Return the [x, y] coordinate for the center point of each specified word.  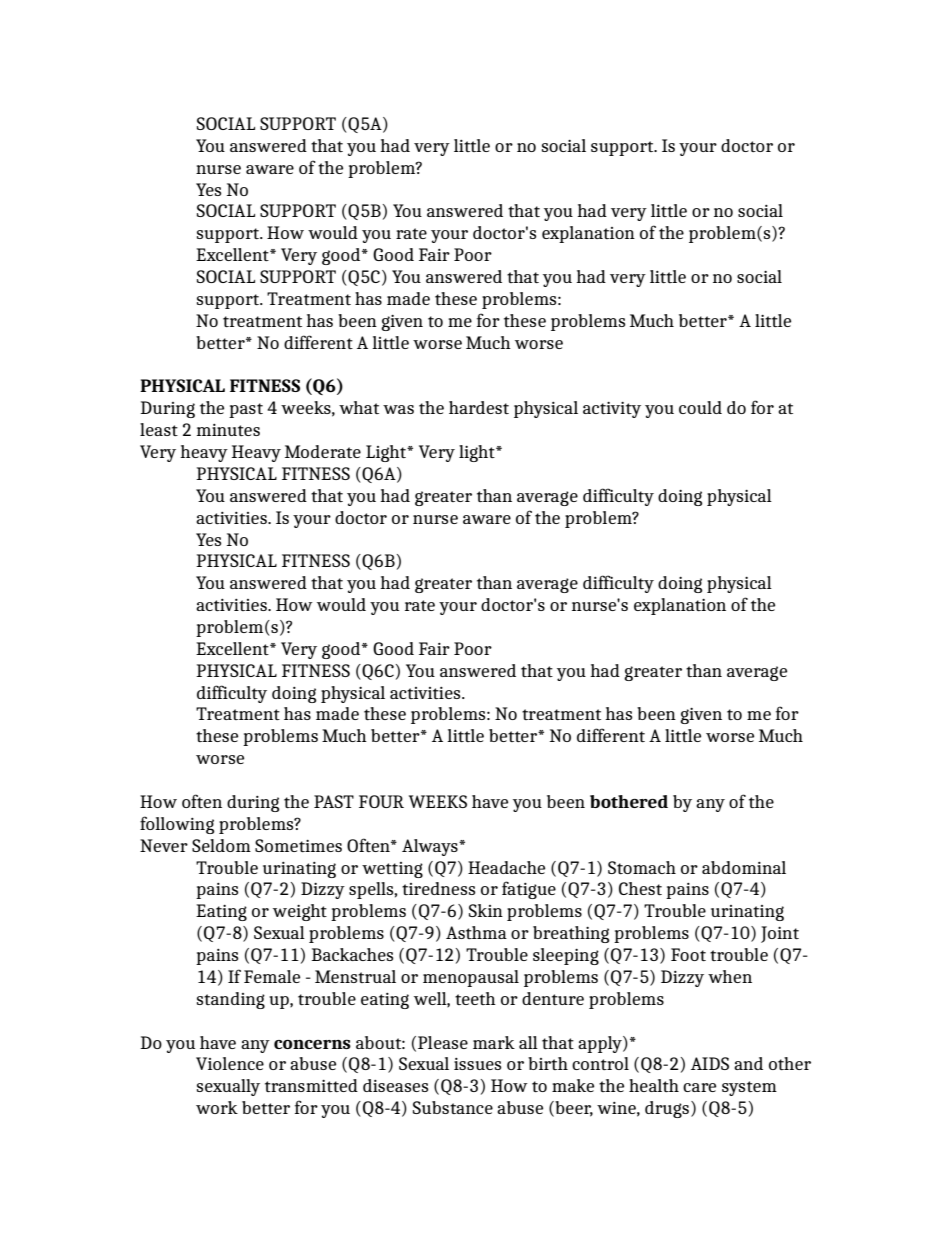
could [700, 407]
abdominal [744, 867]
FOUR [381, 801]
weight [300, 912]
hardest [479, 407]
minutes [228, 430]
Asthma [476, 932]
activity [612, 410]
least [159, 429]
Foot [688, 954]
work [217, 1107]
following [177, 825]
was [398, 409]
